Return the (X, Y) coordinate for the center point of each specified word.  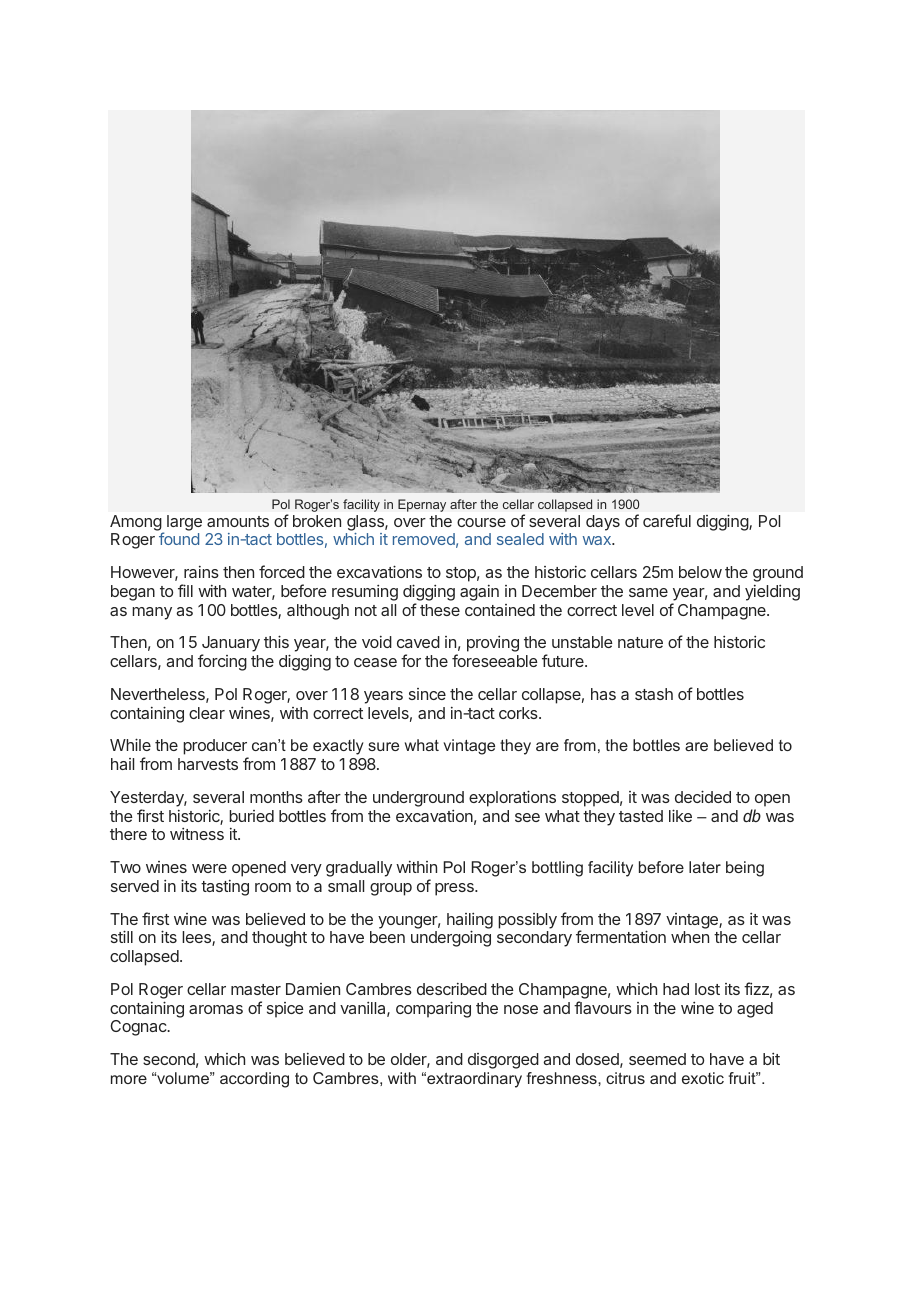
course (481, 522)
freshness (563, 1078)
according (254, 1080)
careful (667, 520)
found (179, 538)
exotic (703, 1078)
